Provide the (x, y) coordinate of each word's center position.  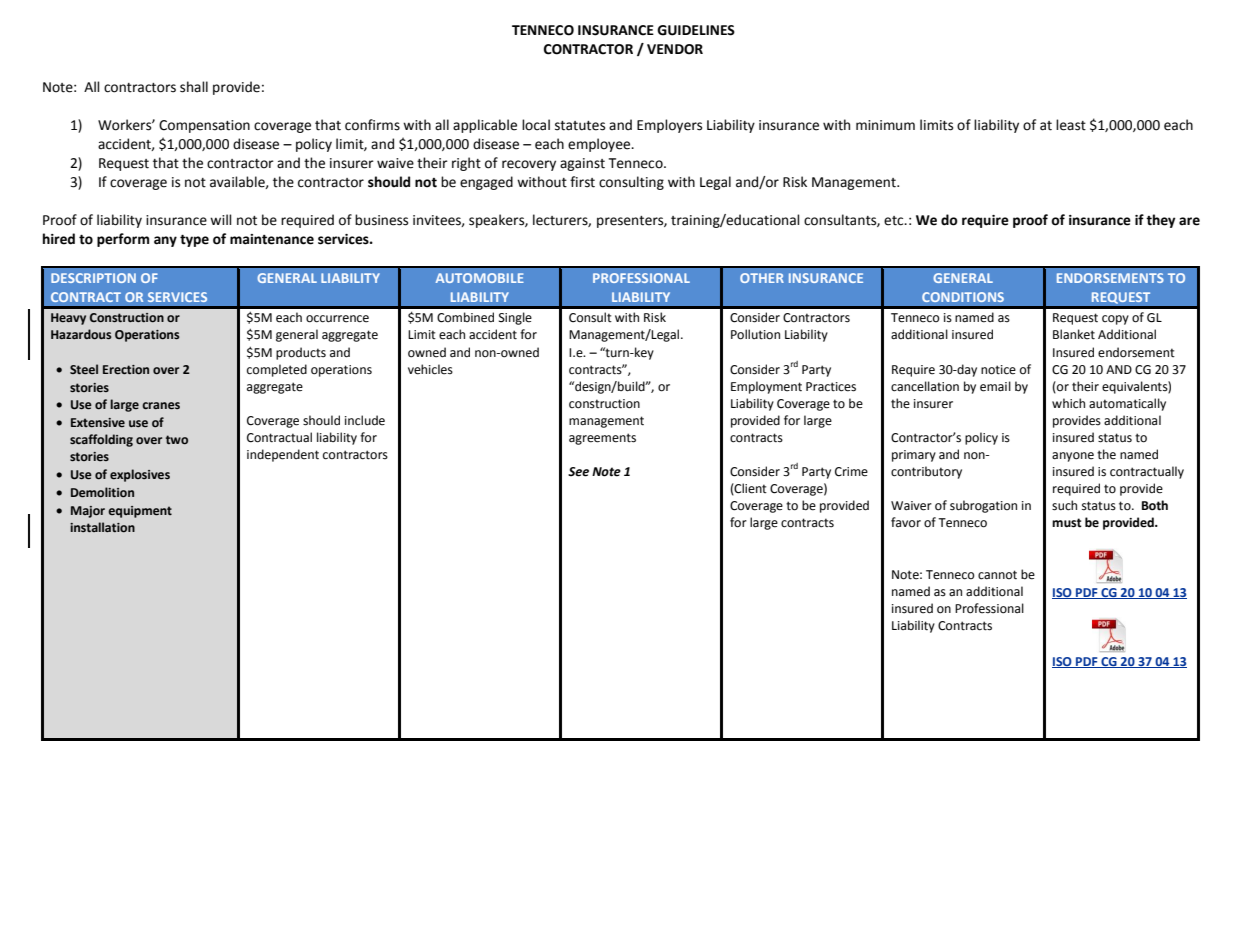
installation (102, 527)
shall (194, 87)
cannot (997, 575)
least (1071, 125)
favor (906, 522)
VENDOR (675, 49)
